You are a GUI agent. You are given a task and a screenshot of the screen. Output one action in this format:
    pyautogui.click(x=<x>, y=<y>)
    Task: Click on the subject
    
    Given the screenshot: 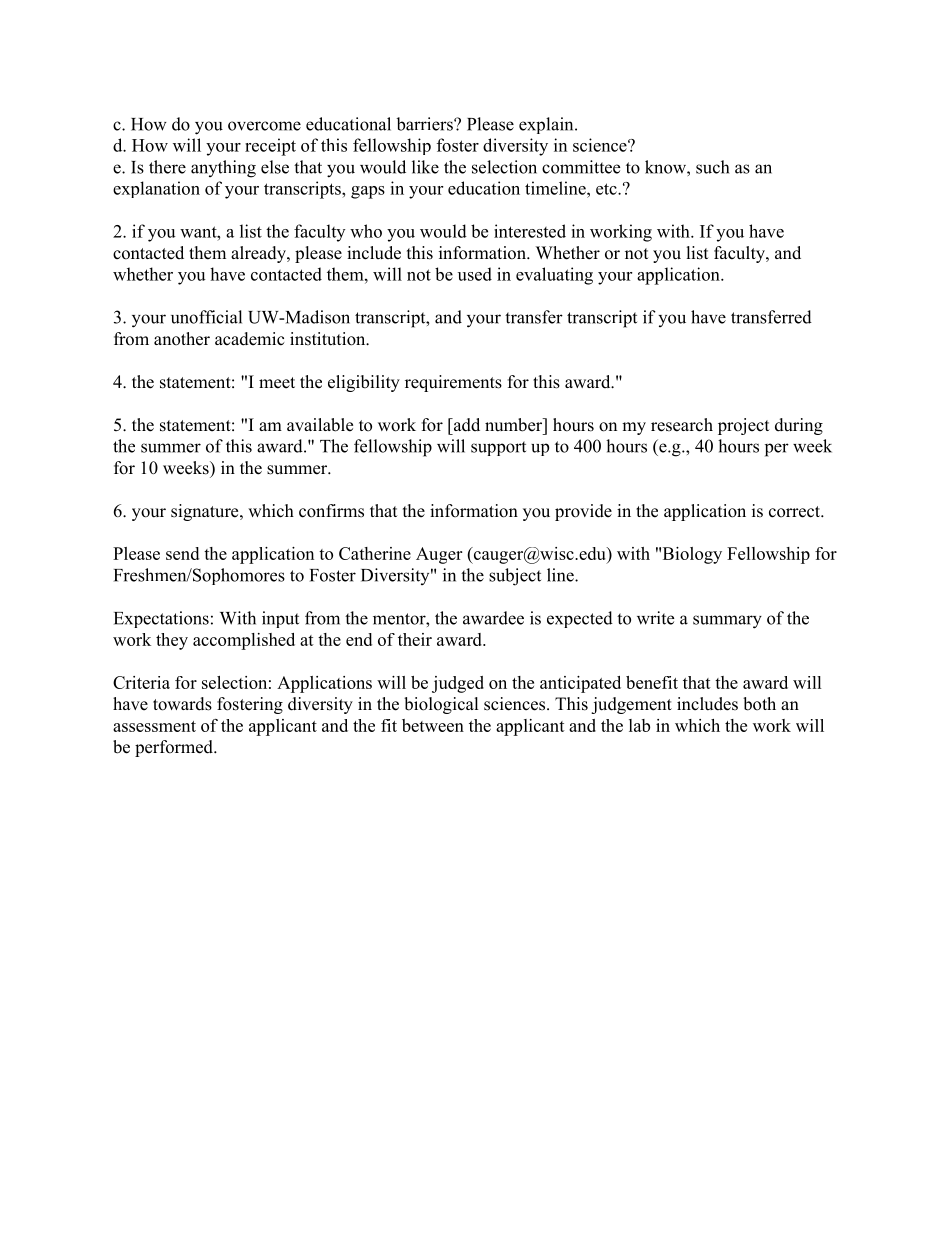 What is the action you would take?
    pyautogui.click(x=515, y=577)
